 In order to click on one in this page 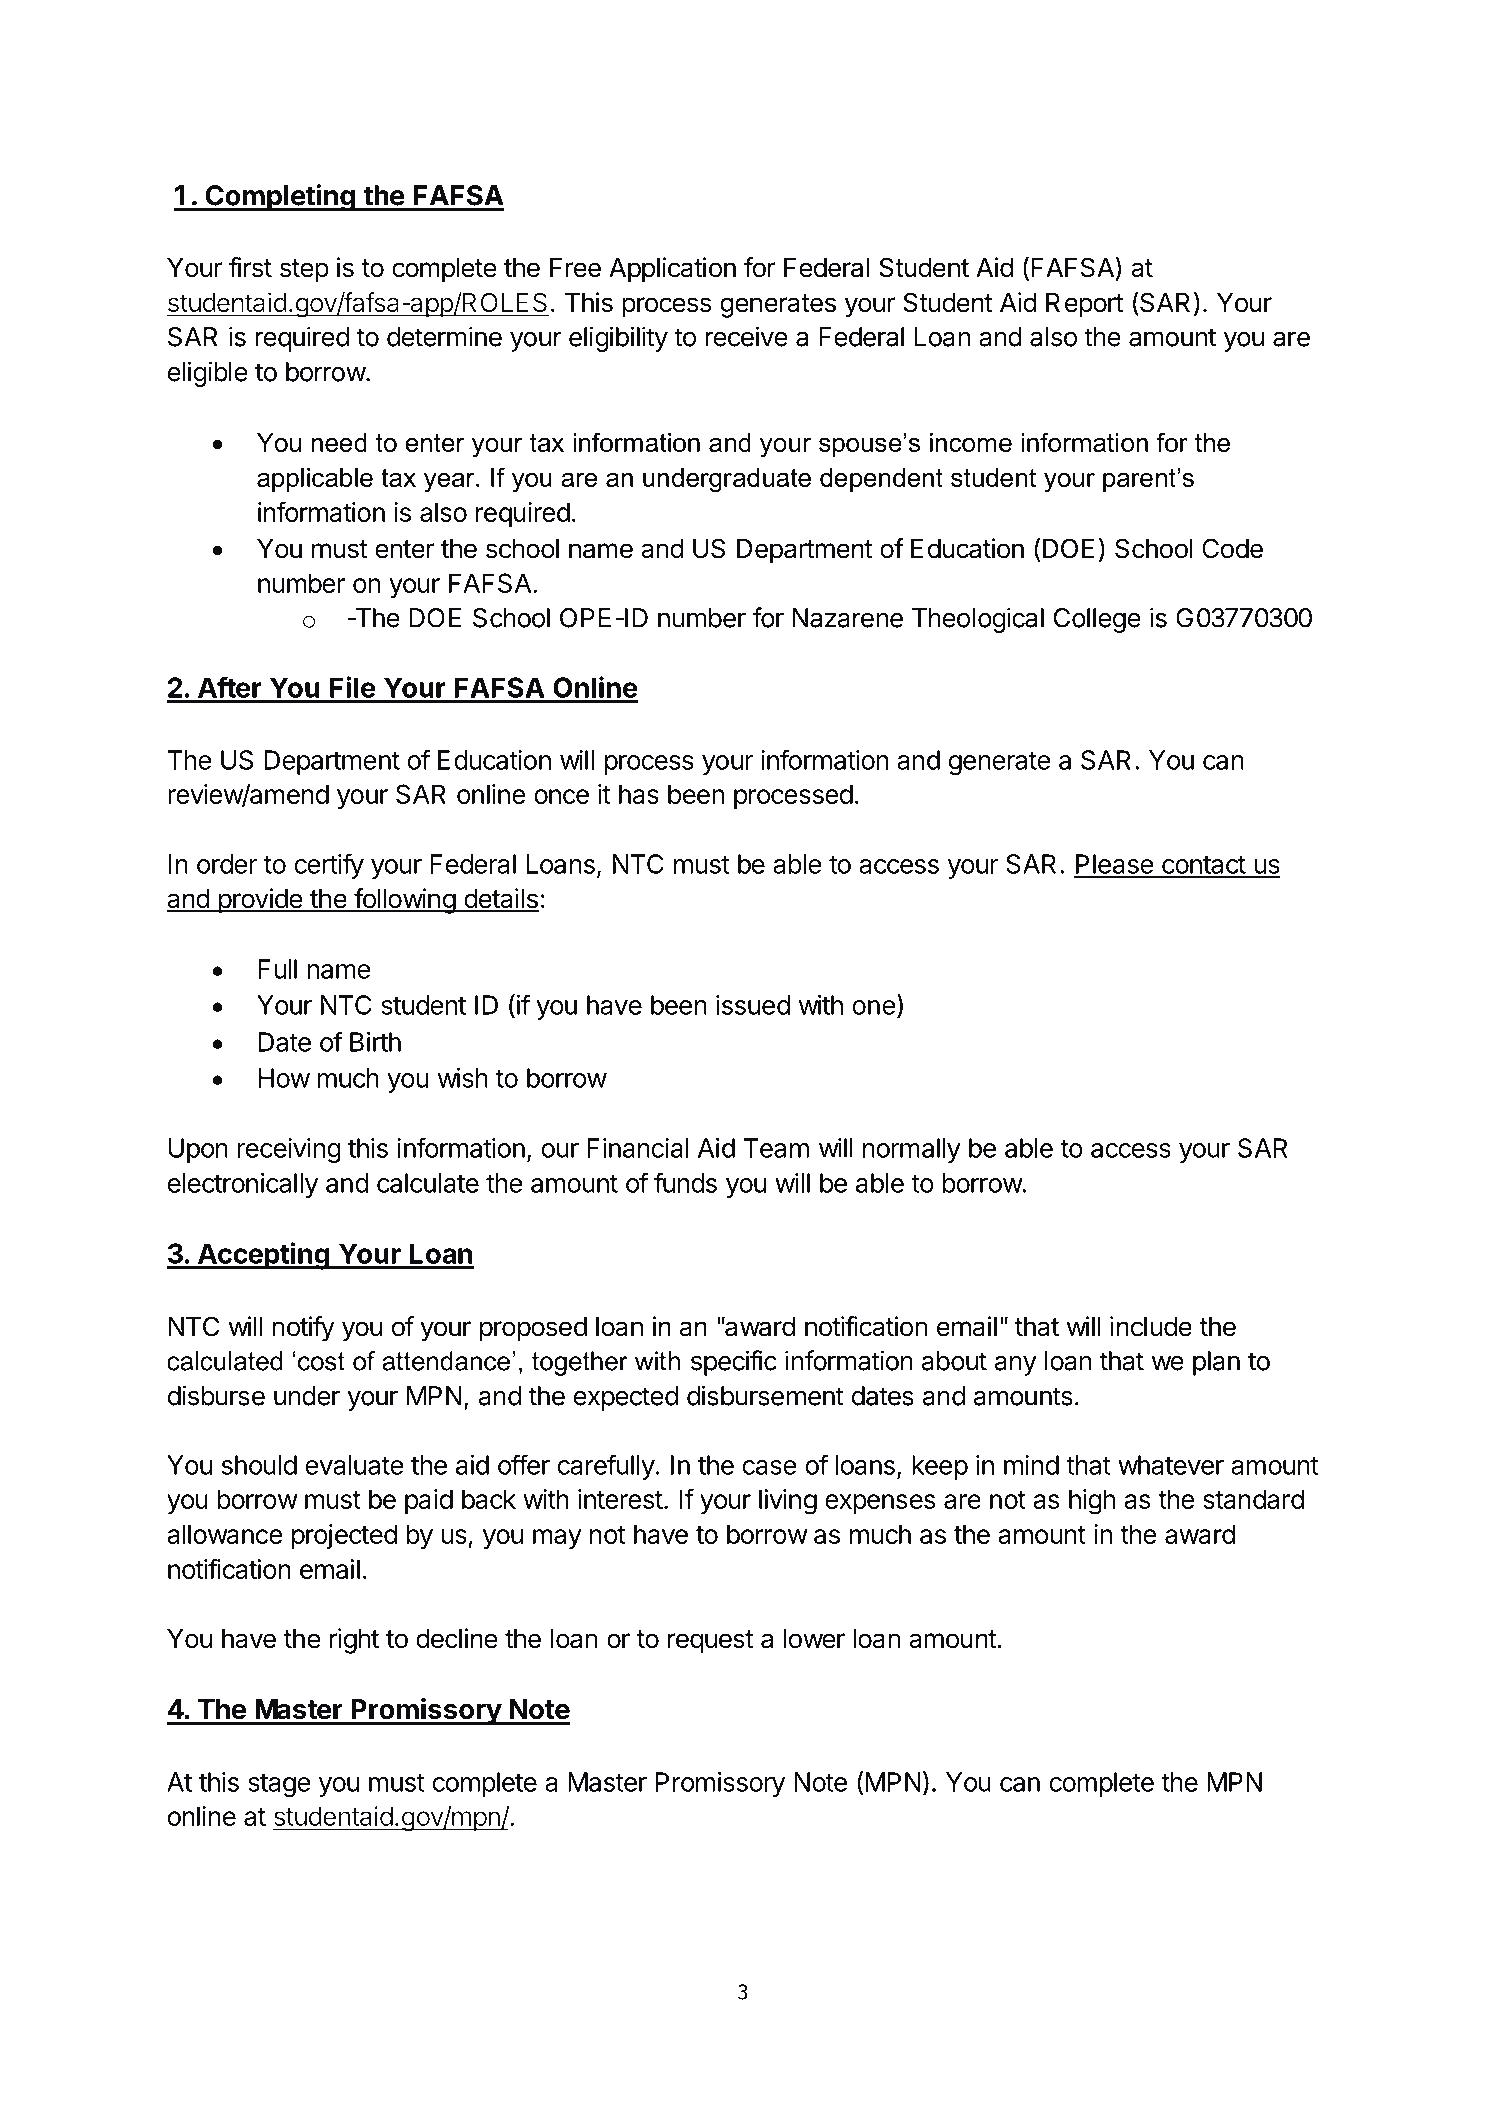, I will do `click(874, 1007)`.
